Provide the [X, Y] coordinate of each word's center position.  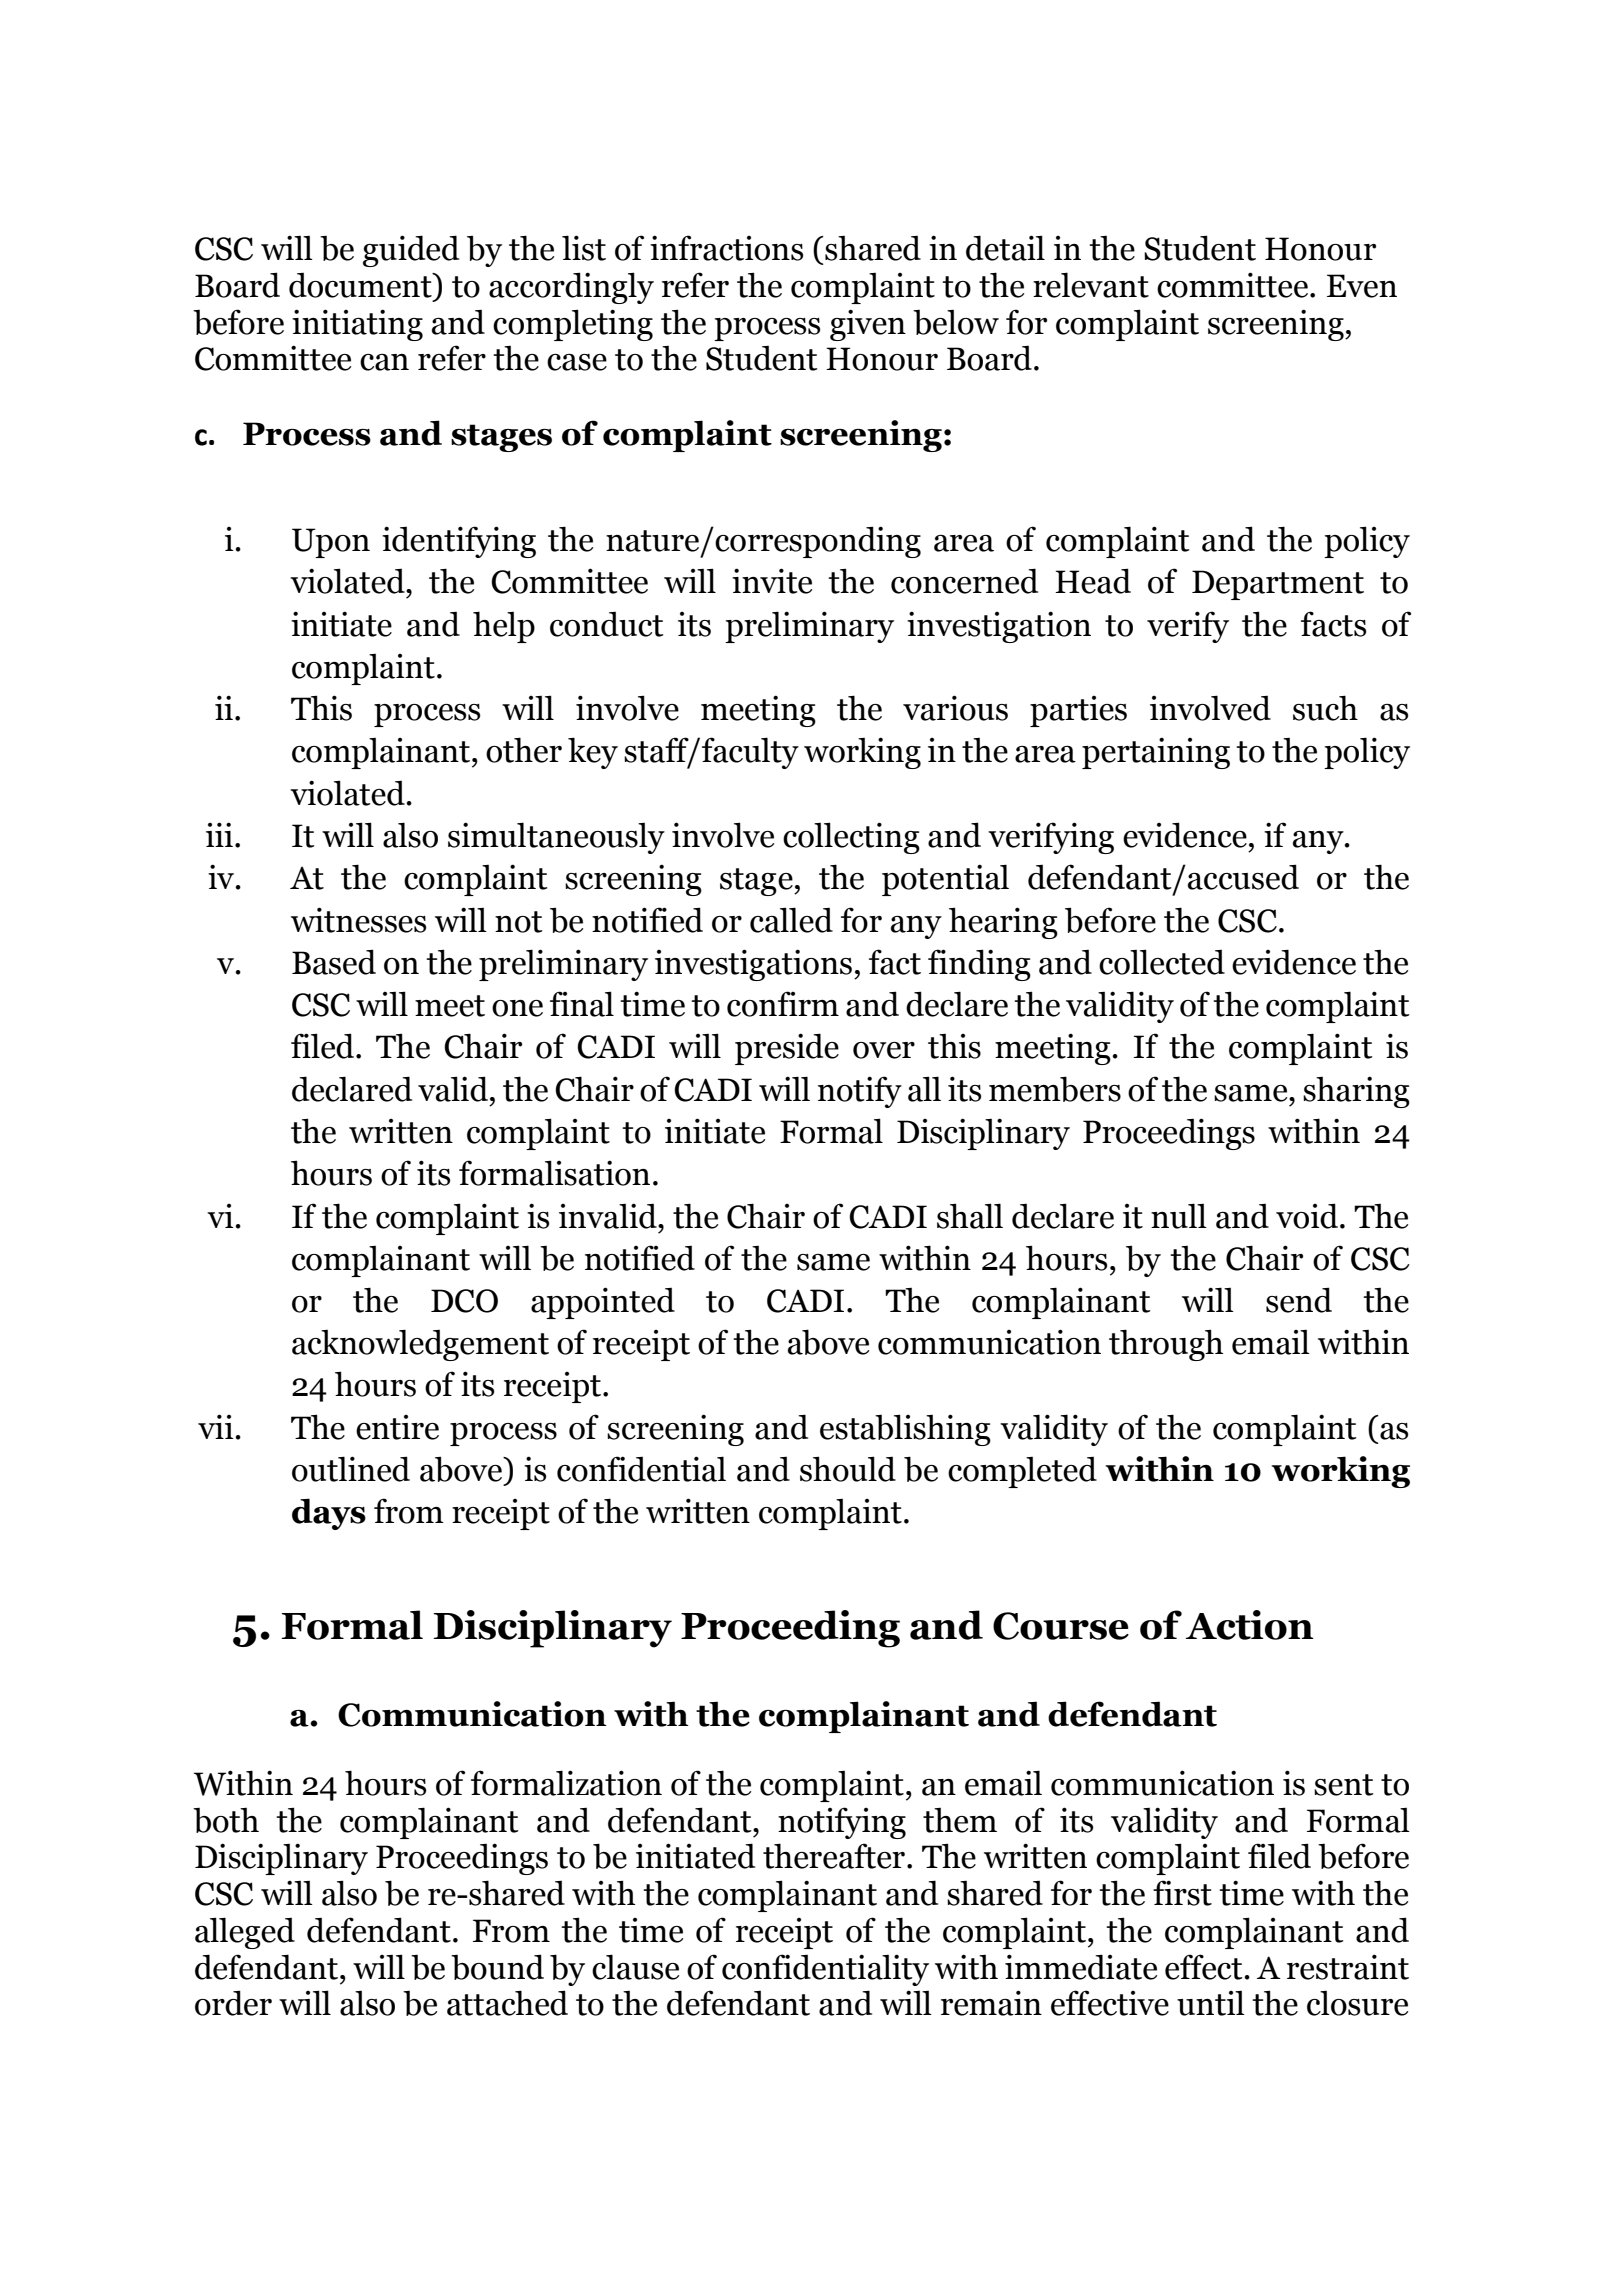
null [1179, 1216]
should [848, 1469]
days [329, 1514]
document [361, 285]
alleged [245, 1933]
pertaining [1156, 753]
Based [334, 962]
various [955, 708]
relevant [1091, 285]
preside [787, 1049]
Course [1061, 1626]
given [868, 325]
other [524, 750]
